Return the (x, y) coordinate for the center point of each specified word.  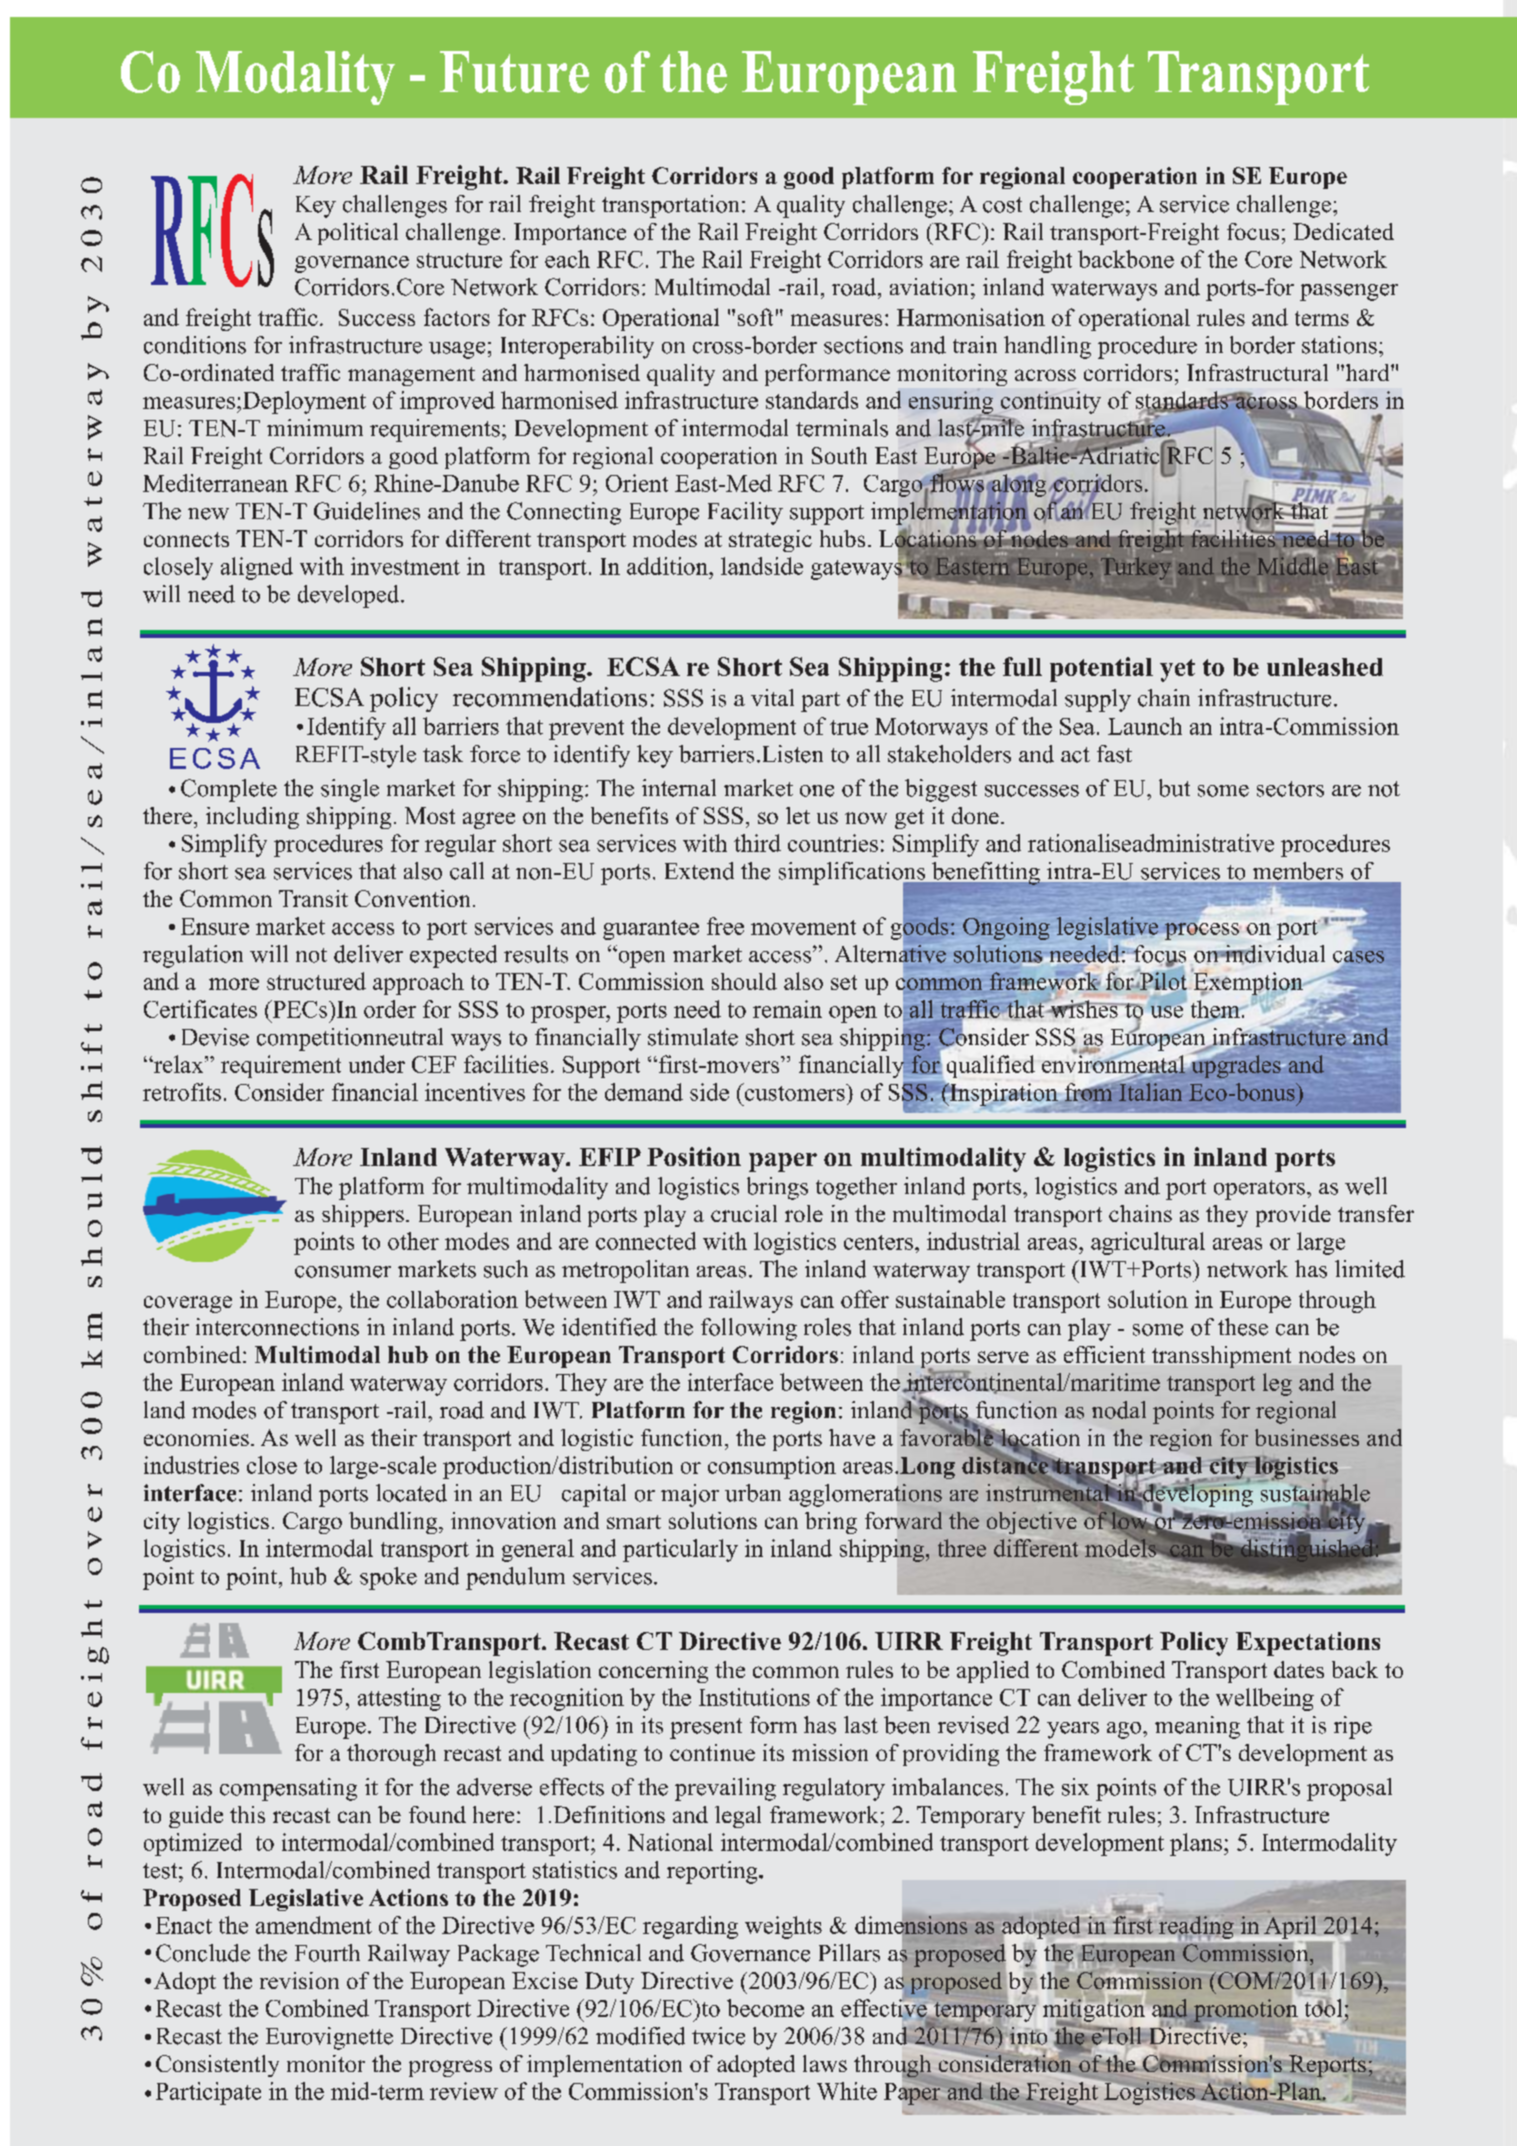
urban (753, 1493)
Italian (1150, 1091)
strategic (770, 541)
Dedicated (1343, 231)
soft (755, 317)
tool (1323, 2008)
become (765, 2008)
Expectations (1308, 1644)
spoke (388, 1578)
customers (794, 1092)
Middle (1293, 565)
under (377, 1064)
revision (299, 1980)
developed (350, 596)
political (358, 234)
